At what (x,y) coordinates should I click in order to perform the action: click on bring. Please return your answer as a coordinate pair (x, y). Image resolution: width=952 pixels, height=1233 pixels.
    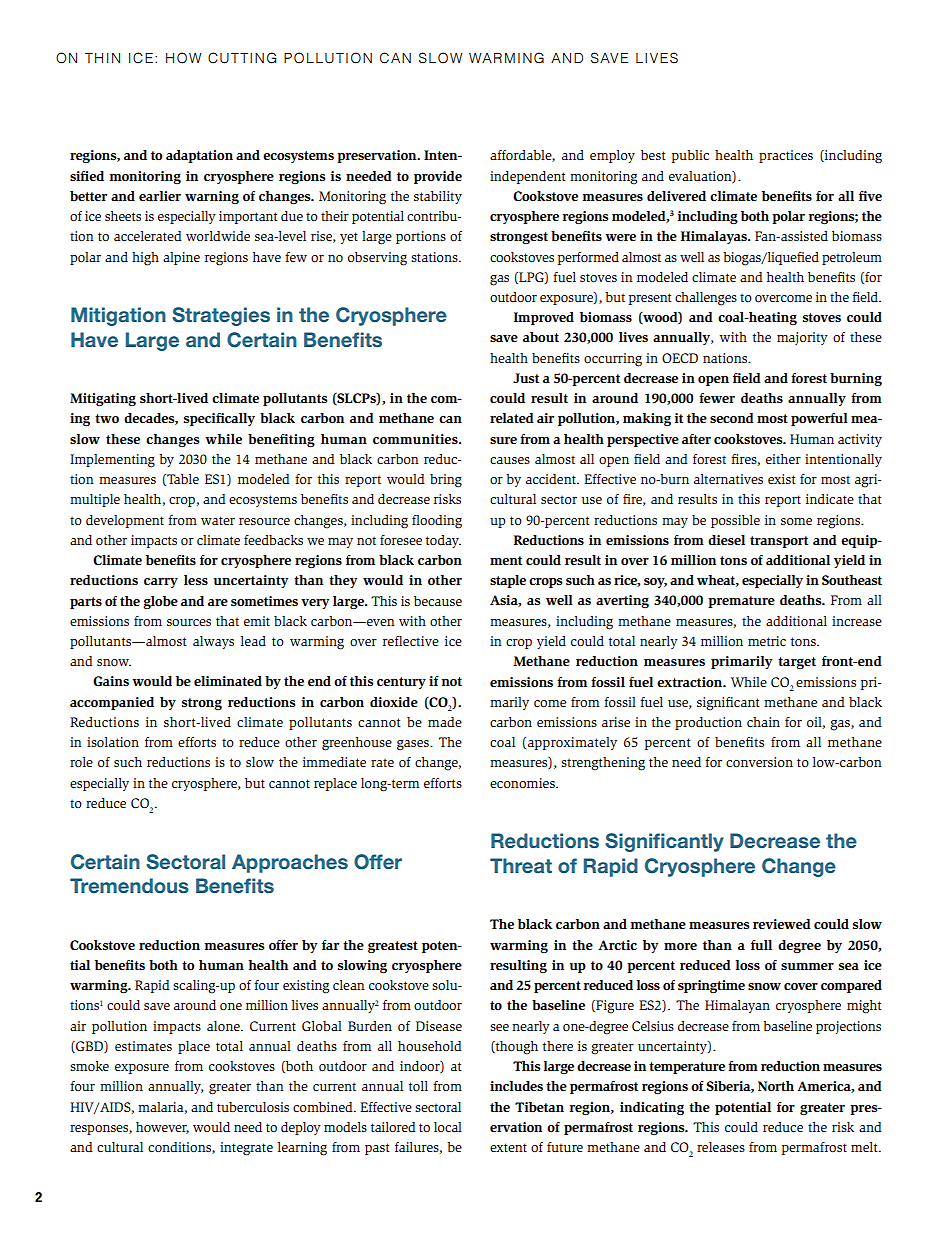
    Looking at the image, I should click on (446, 481).
